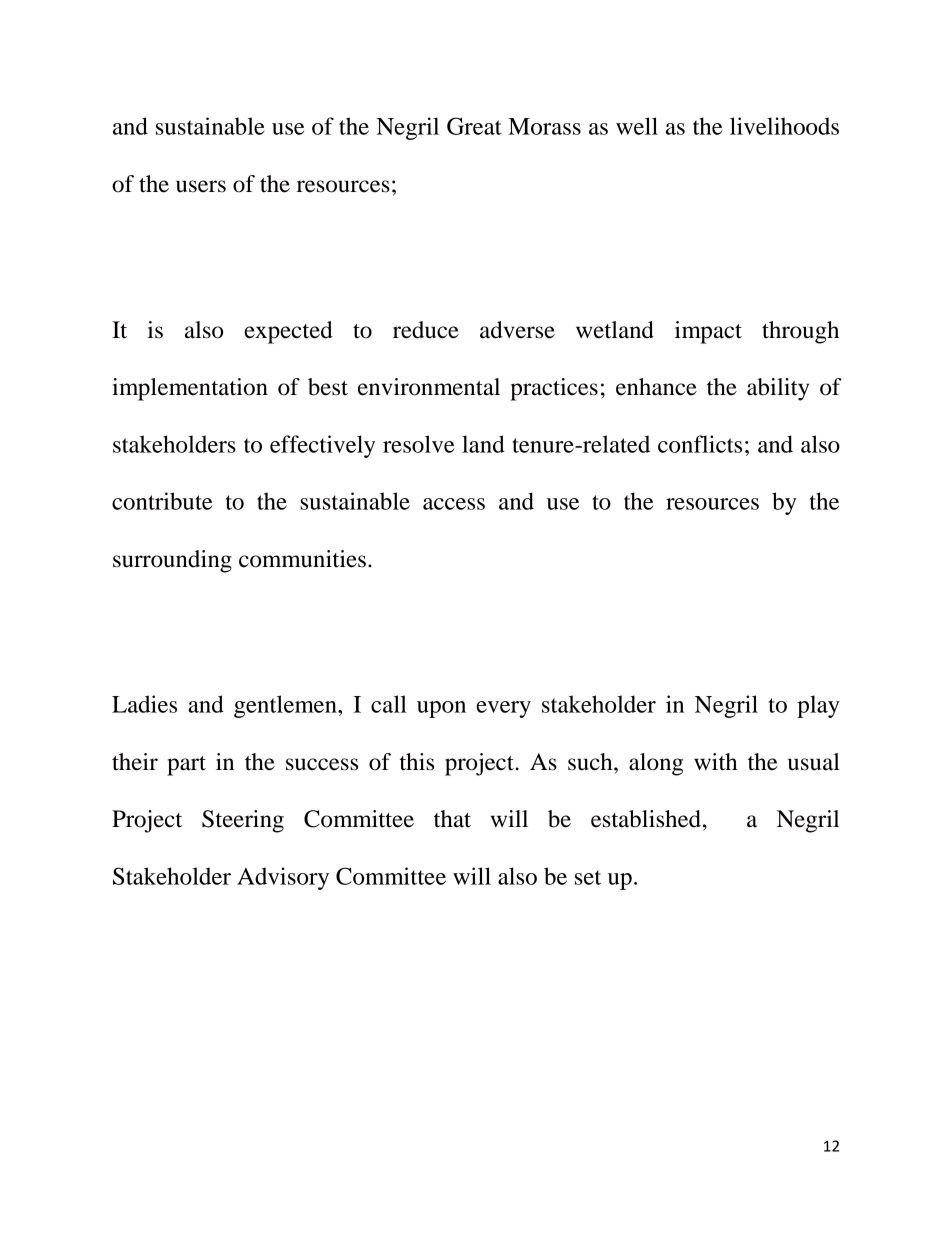  What do you see at coordinates (646, 819) in the page?
I see `established` at bounding box center [646, 819].
